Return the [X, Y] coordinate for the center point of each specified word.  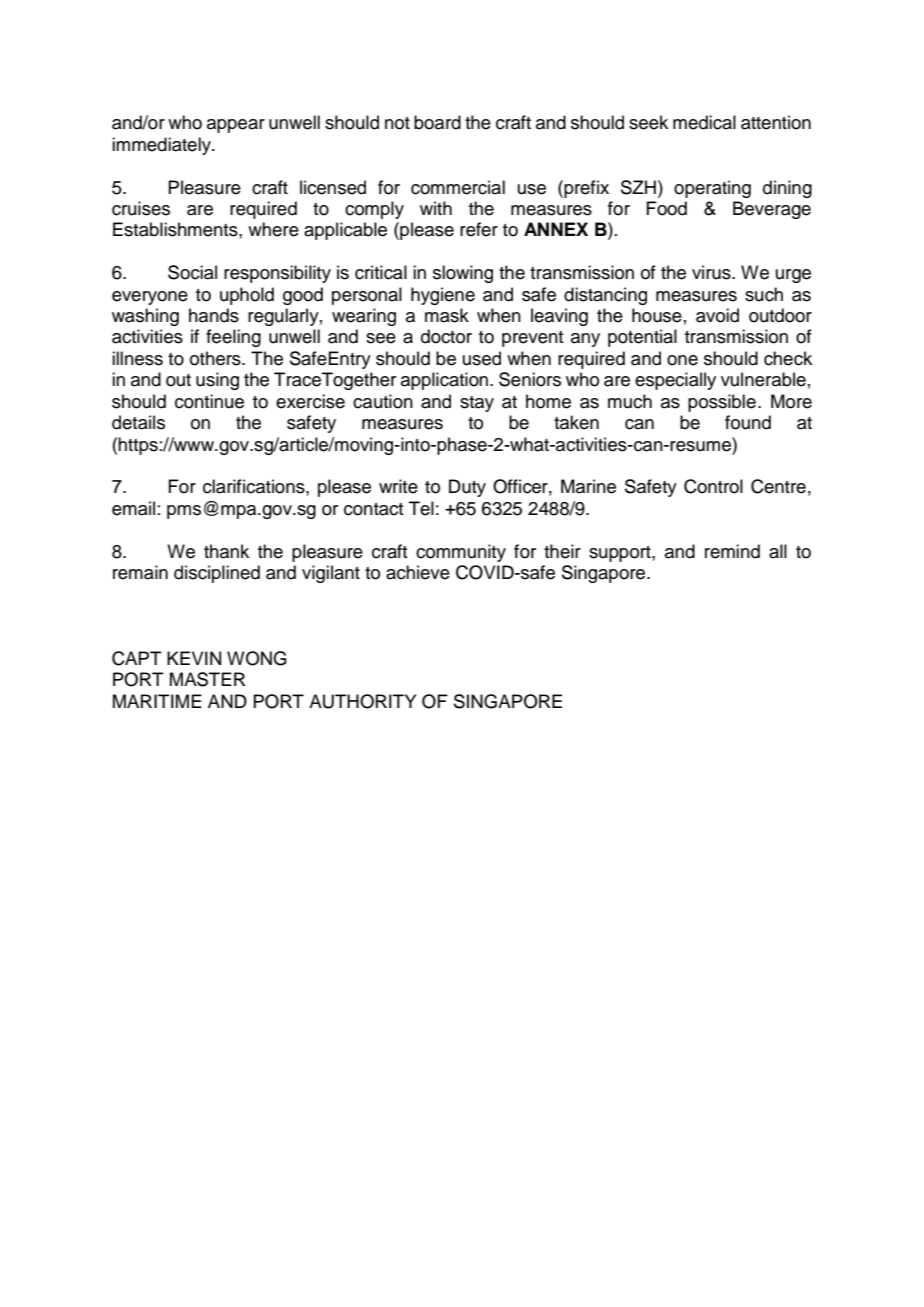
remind [732, 551]
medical [704, 122]
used [482, 358]
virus [712, 272]
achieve [418, 572]
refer [479, 229]
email [133, 508]
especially [675, 381]
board [437, 122]
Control [713, 486]
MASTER [208, 679]
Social [192, 272]
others [216, 358]
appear [236, 126]
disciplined [217, 574]
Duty [467, 488]
